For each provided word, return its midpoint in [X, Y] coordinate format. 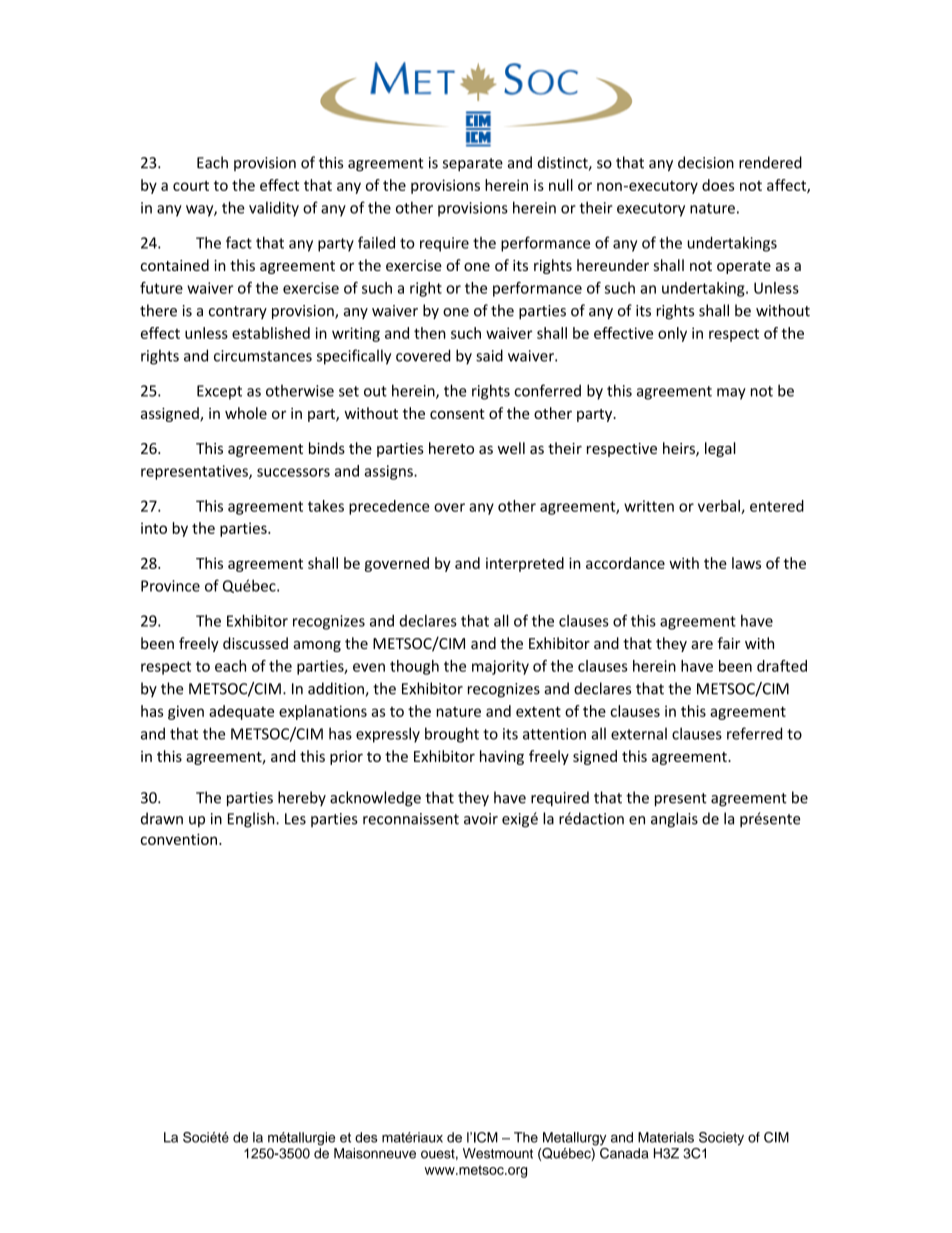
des [366, 1137]
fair [728, 643]
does [718, 185]
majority [500, 667]
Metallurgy [574, 1139]
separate [473, 164]
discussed [255, 643]
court [191, 186]
